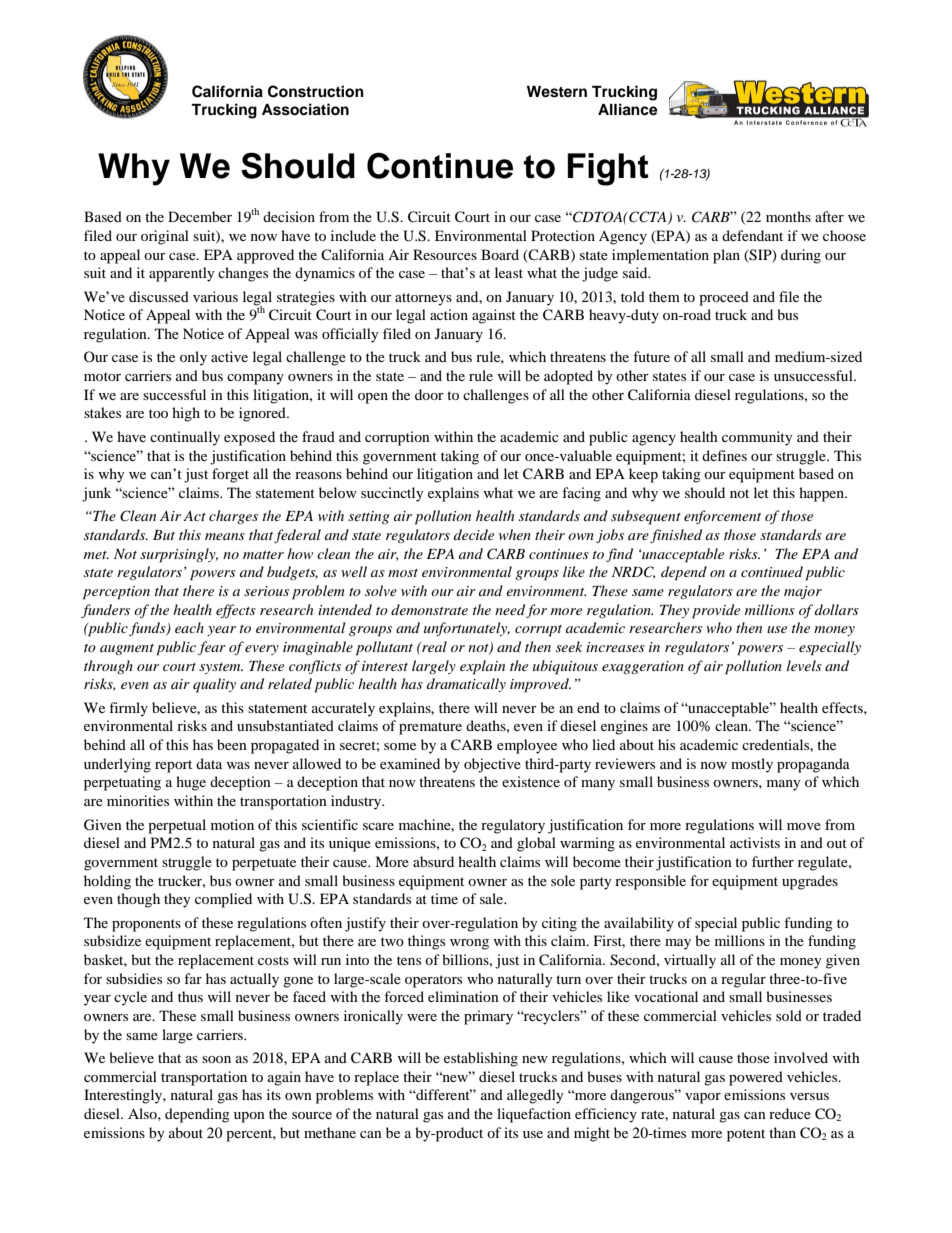  I want to click on Association, so click(305, 109).
